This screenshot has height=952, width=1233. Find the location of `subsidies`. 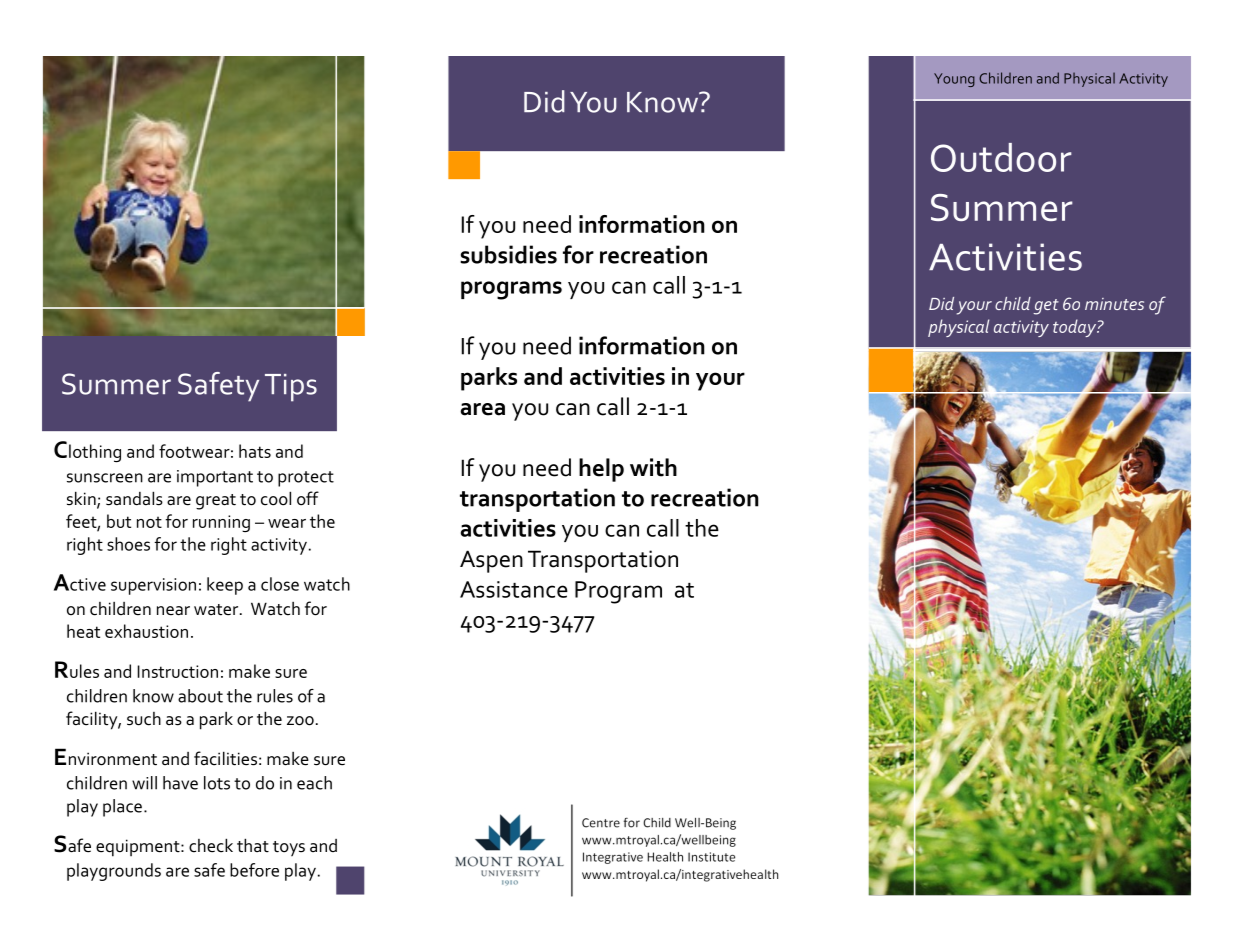

subsidies is located at coordinates (508, 254).
